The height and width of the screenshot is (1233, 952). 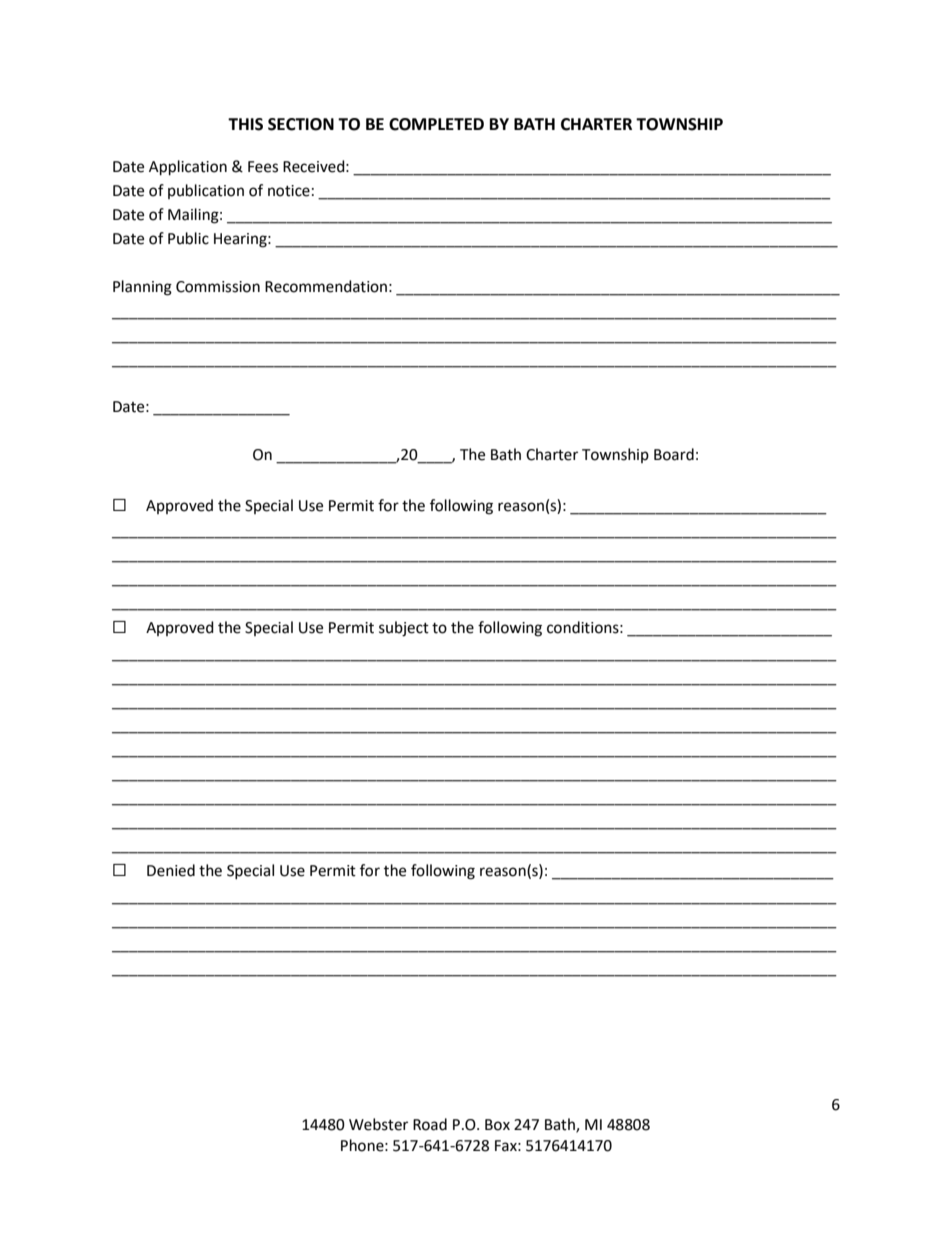 I want to click on Commission, so click(x=218, y=287).
